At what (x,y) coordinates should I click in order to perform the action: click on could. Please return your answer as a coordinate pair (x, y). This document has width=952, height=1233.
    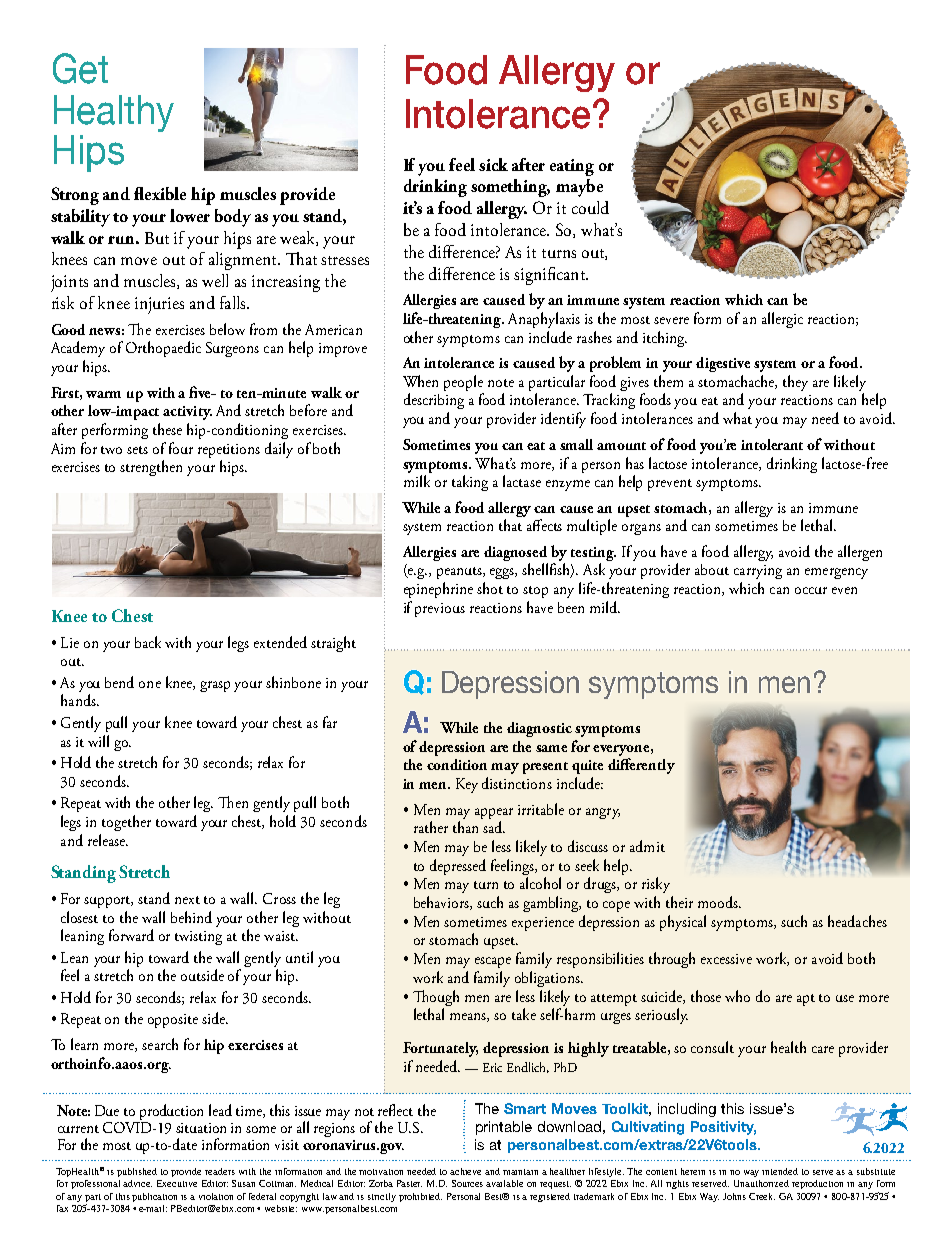
    Looking at the image, I should click on (590, 207).
